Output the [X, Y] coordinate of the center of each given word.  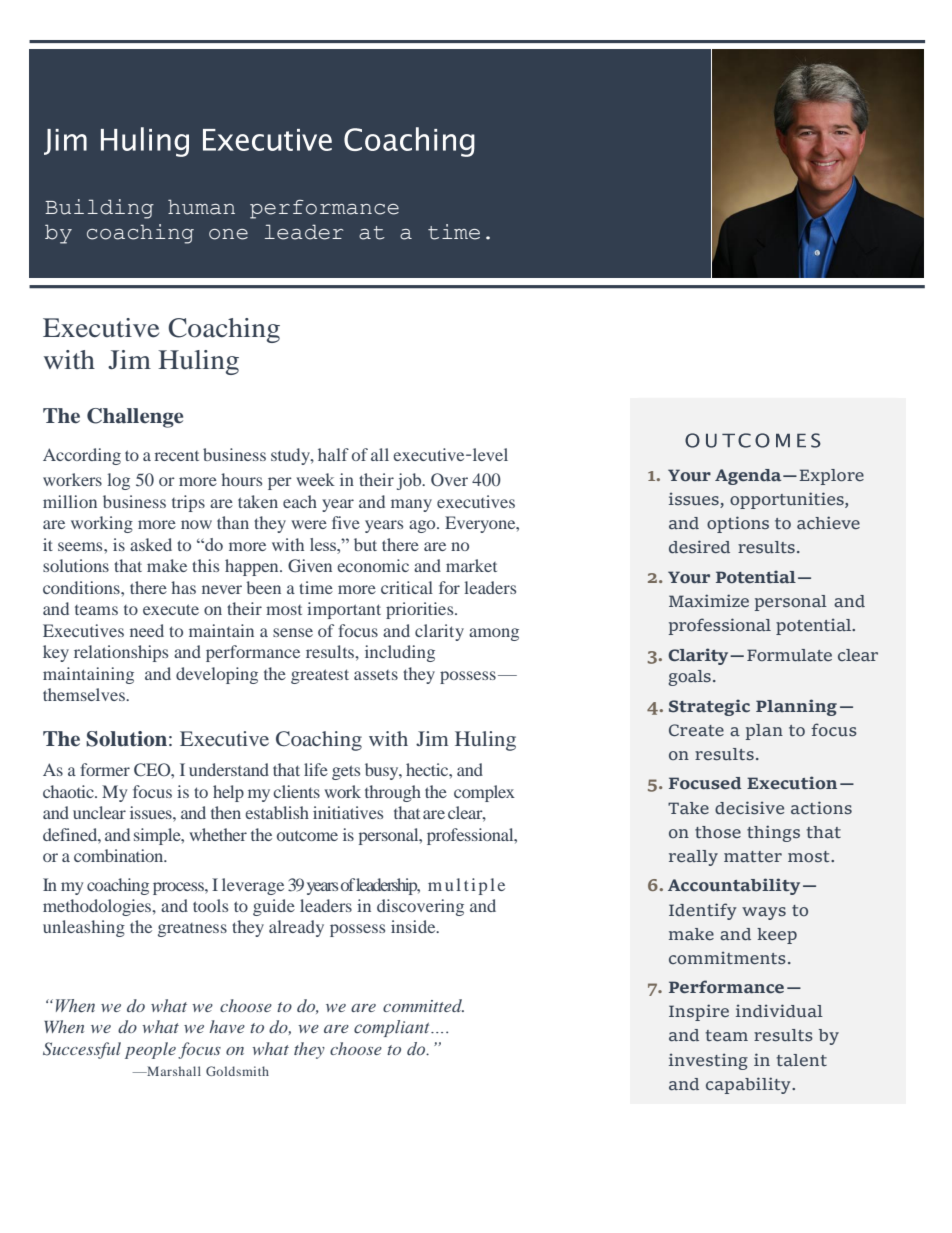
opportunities [788, 500]
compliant [393, 1028]
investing [708, 1062]
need [147, 630]
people [150, 1050]
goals [689, 678]
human [201, 207]
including [400, 653]
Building [99, 209]
